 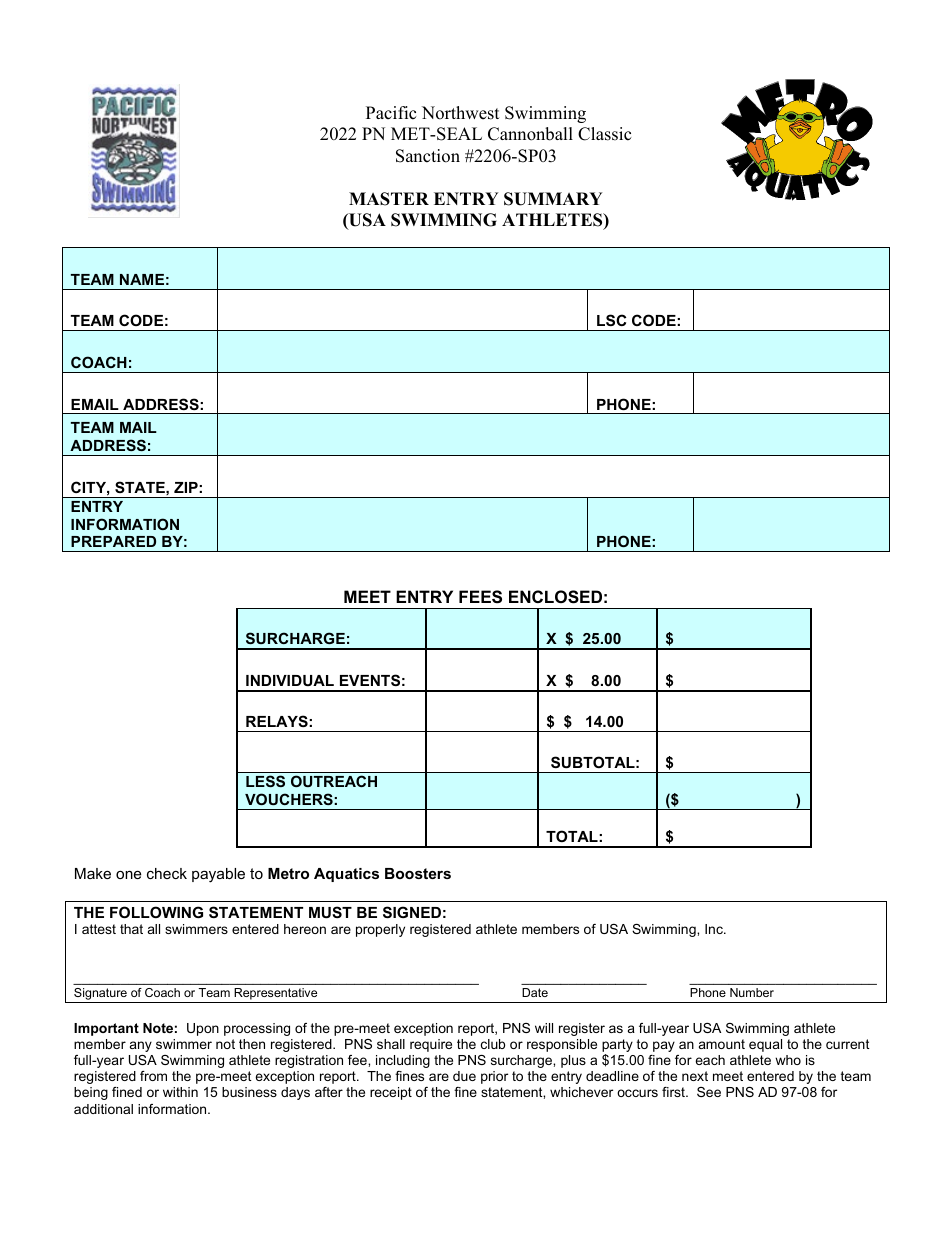 What do you see at coordinates (765, 1045) in the screenshot?
I see `equal` at bounding box center [765, 1045].
